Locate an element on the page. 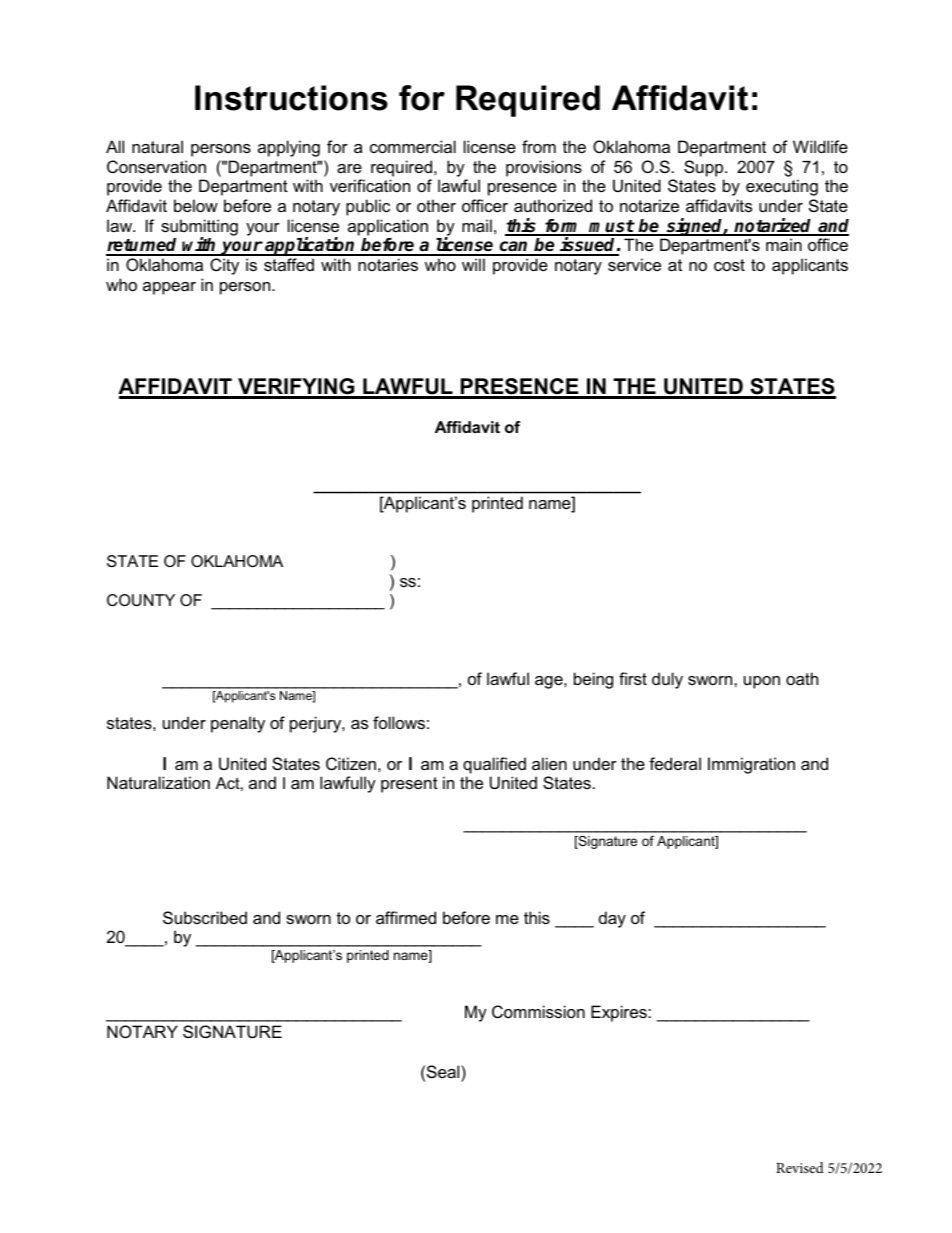 The image size is (952, 1233). Revised is located at coordinates (800, 1167).
